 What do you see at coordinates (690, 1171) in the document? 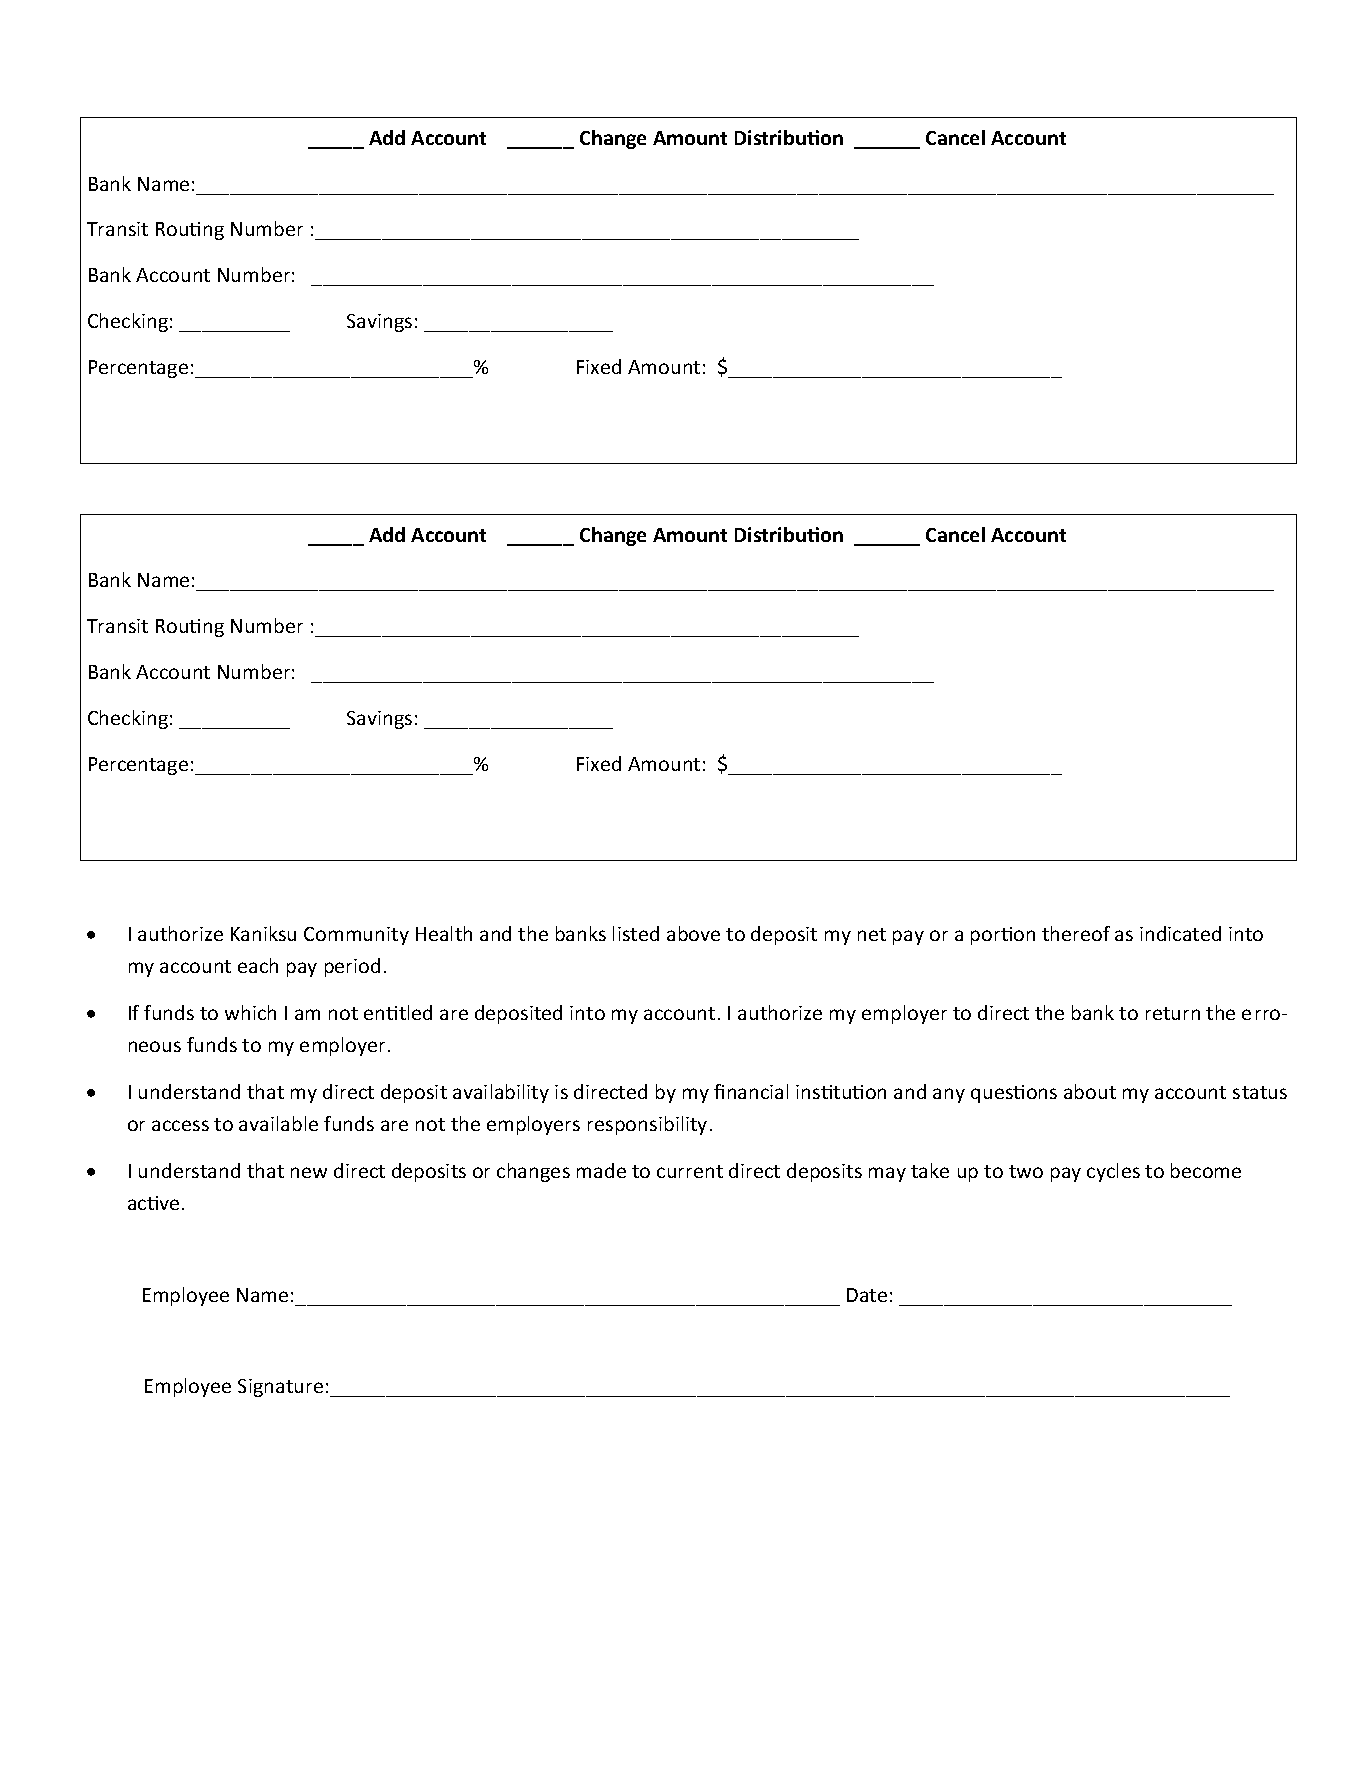
I see `current` at bounding box center [690, 1171].
